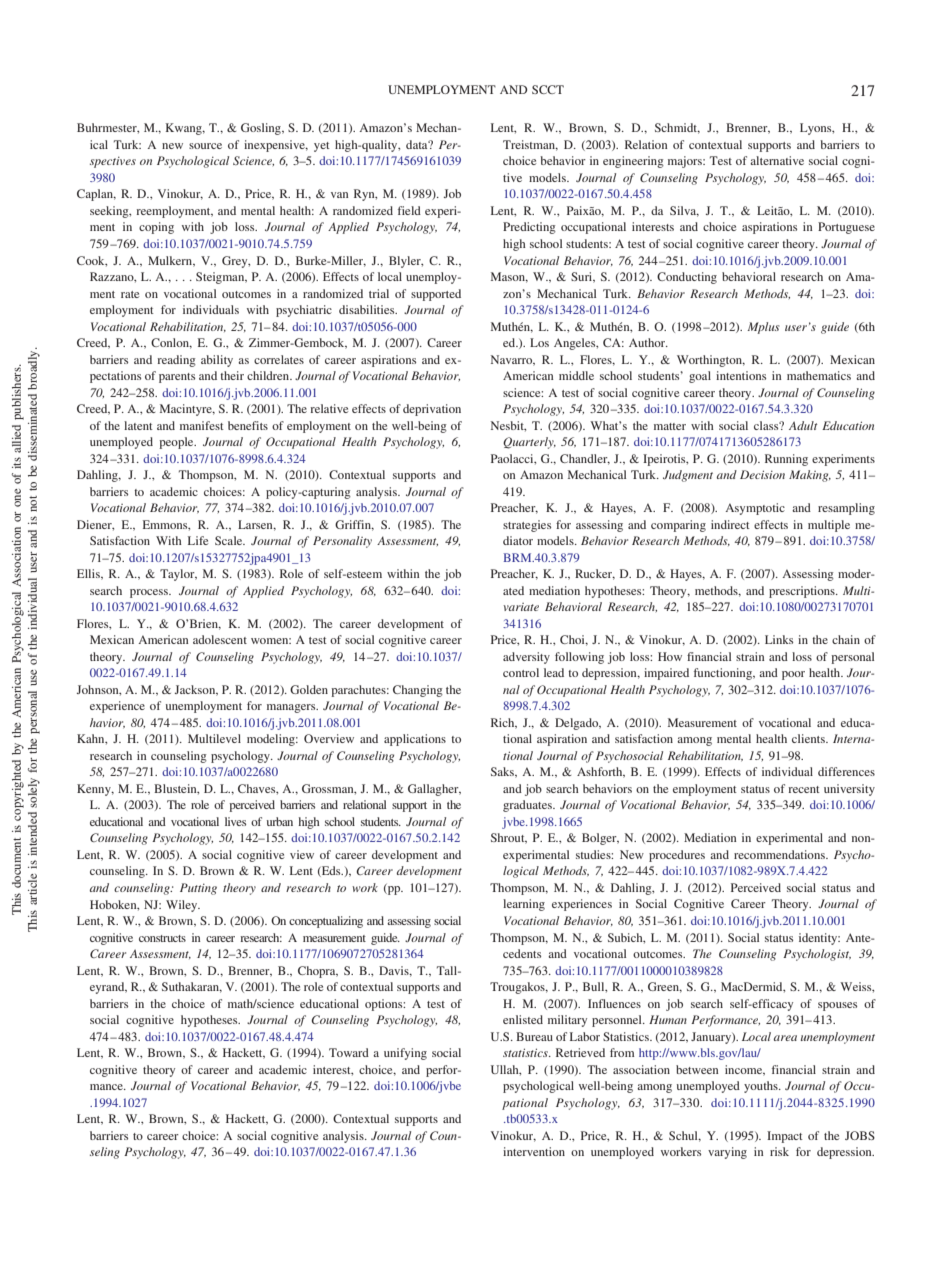 The width and height of the screenshot is (952, 1270). What do you see at coordinates (677, 128) in the screenshot?
I see `Schmidt` at bounding box center [677, 128].
